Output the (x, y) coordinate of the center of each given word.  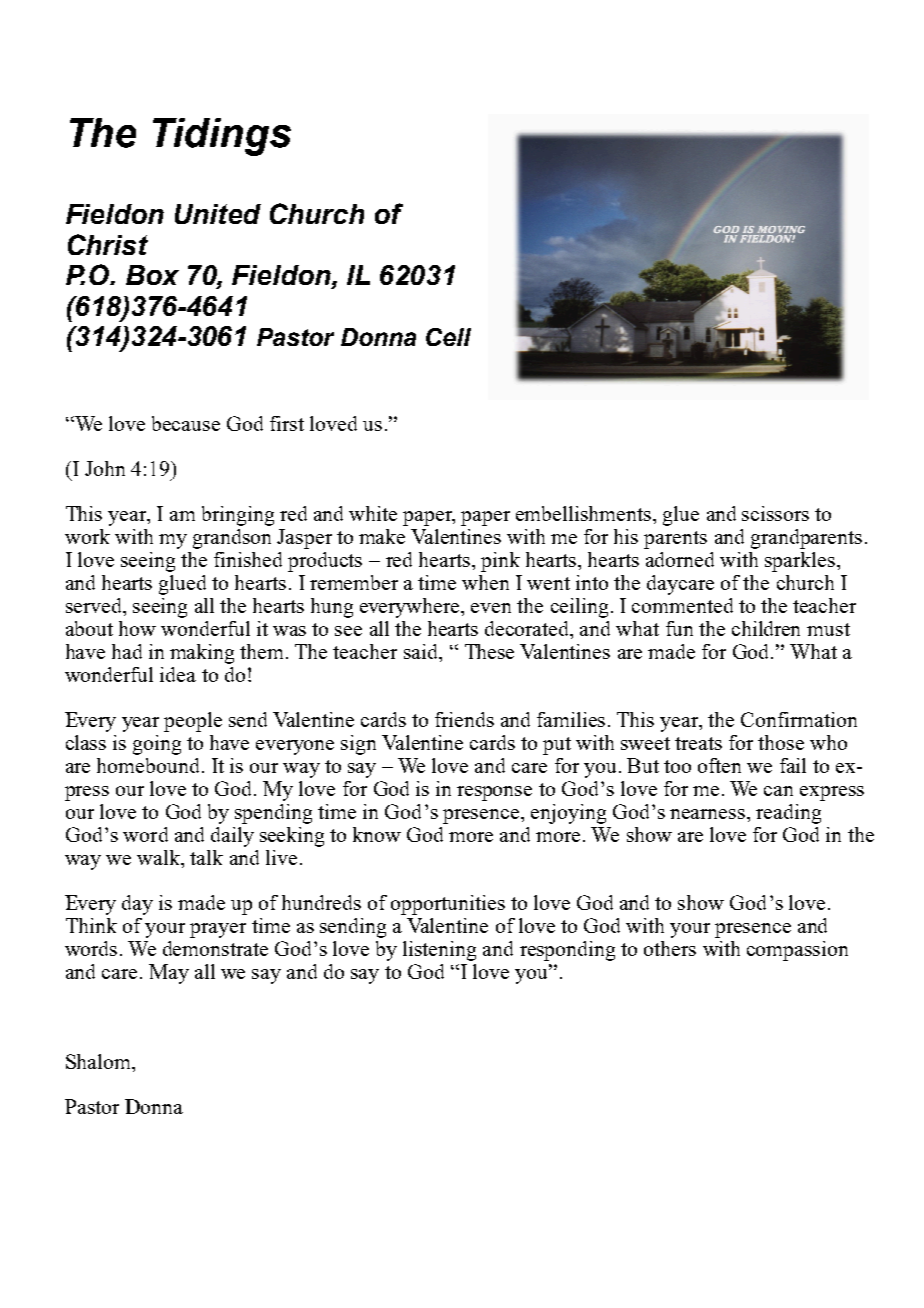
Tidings (222, 137)
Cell (448, 337)
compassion (797, 951)
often (719, 765)
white (373, 513)
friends (464, 719)
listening (439, 951)
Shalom (100, 1063)
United (218, 214)
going (157, 745)
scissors (775, 513)
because (186, 423)
